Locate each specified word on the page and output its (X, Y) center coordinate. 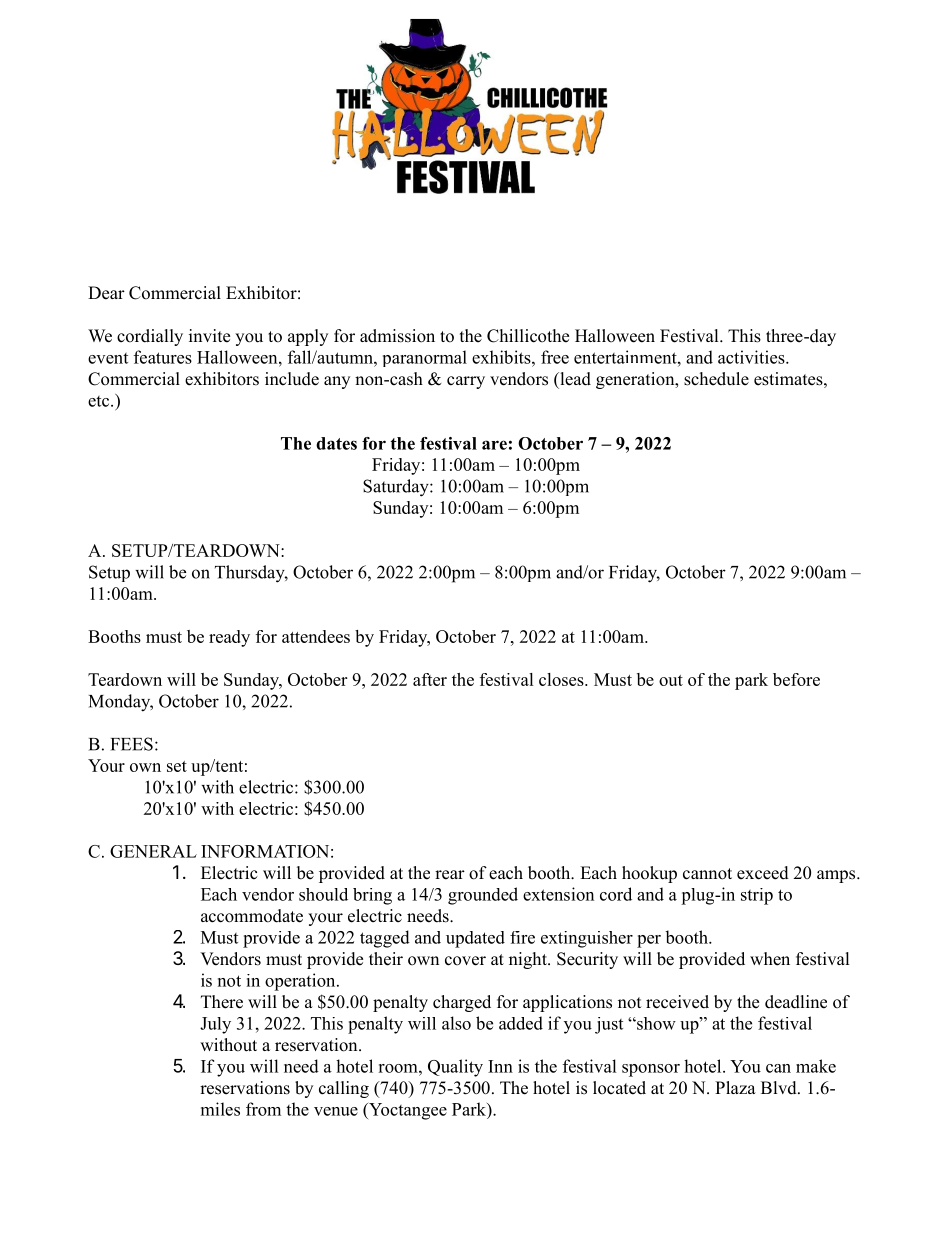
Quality (455, 1068)
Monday (121, 703)
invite (209, 336)
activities (752, 357)
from (263, 1109)
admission (397, 336)
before (796, 679)
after (430, 679)
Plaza (735, 1087)
